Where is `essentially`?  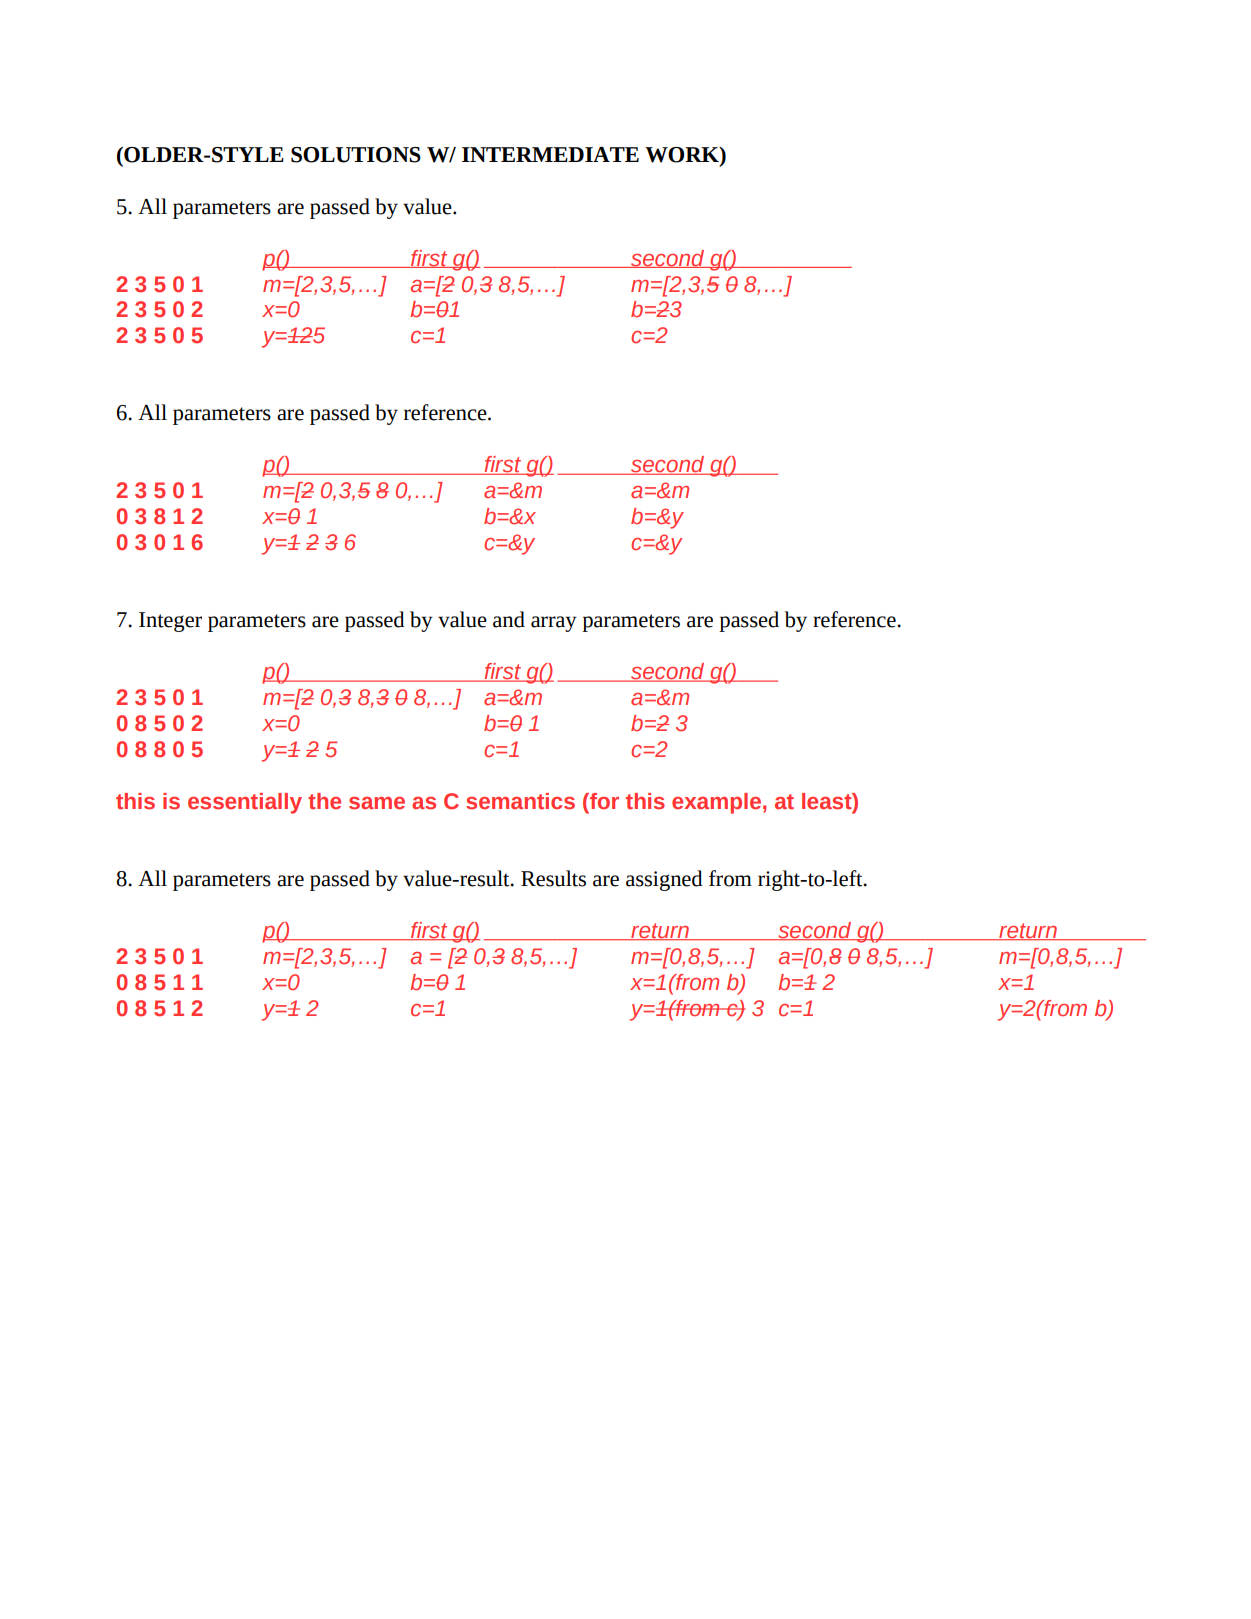
essentially is located at coordinates (245, 803).
